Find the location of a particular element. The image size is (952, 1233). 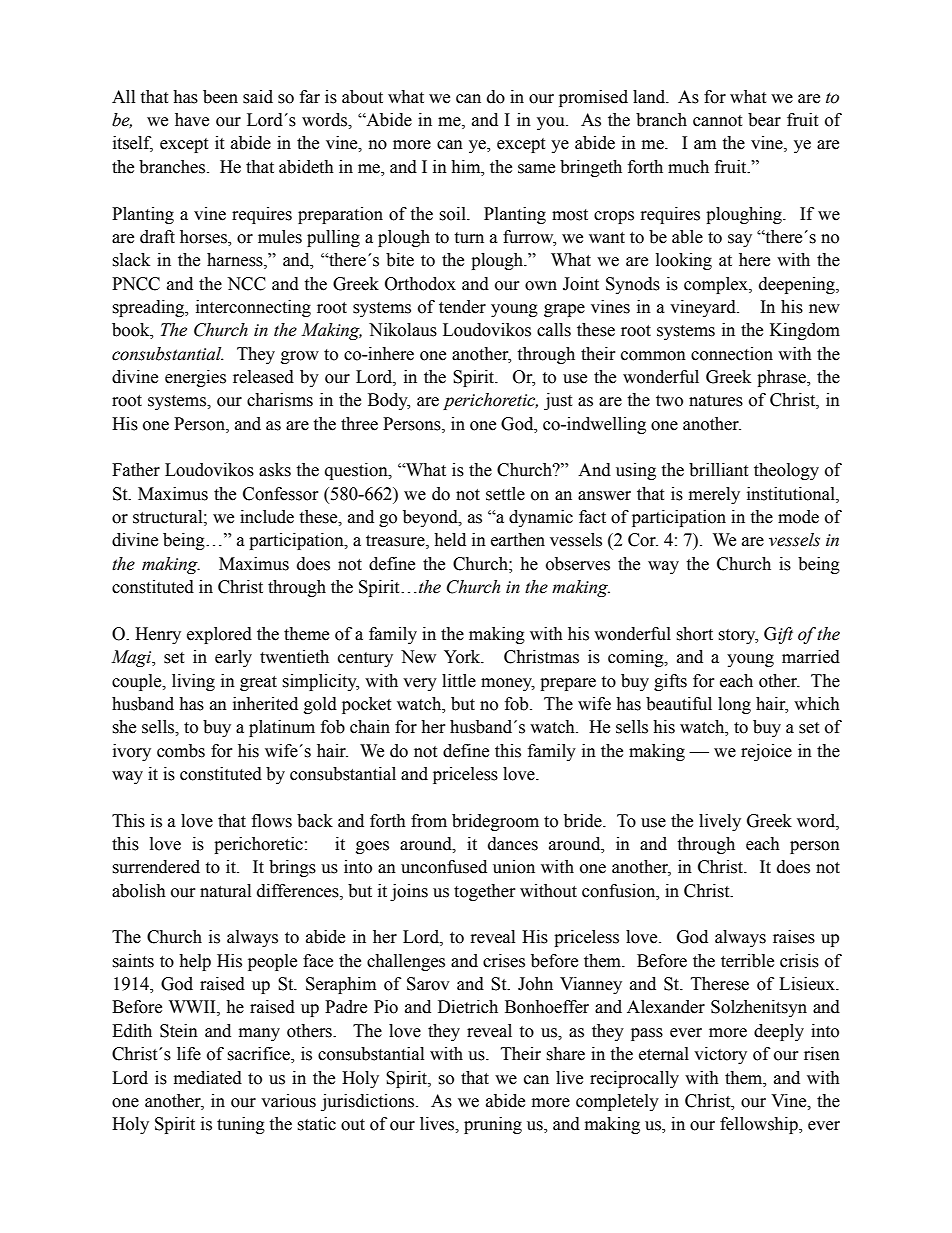

fellowship is located at coordinates (760, 1125).
